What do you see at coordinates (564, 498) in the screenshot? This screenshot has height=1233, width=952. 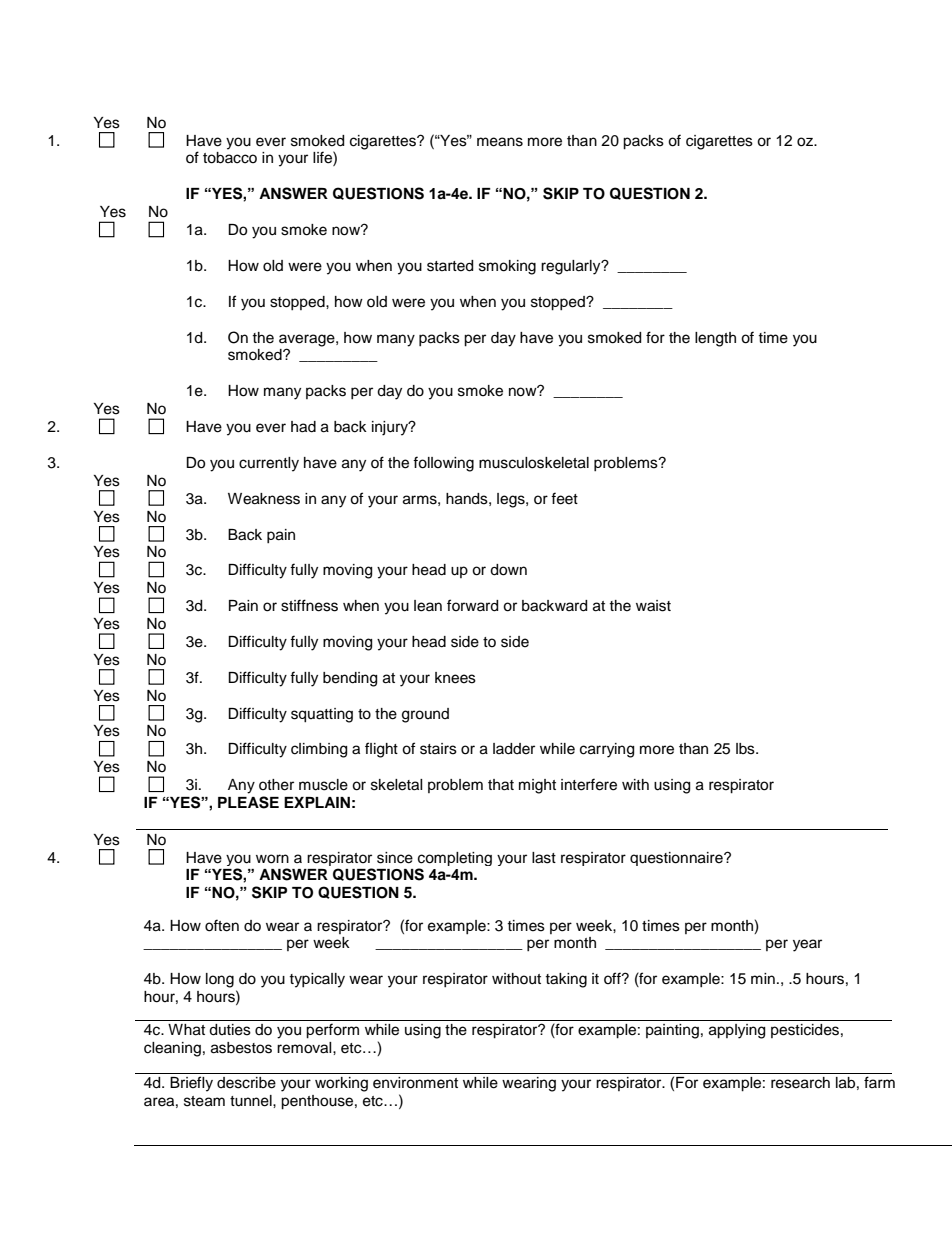 I see `feet` at bounding box center [564, 498].
